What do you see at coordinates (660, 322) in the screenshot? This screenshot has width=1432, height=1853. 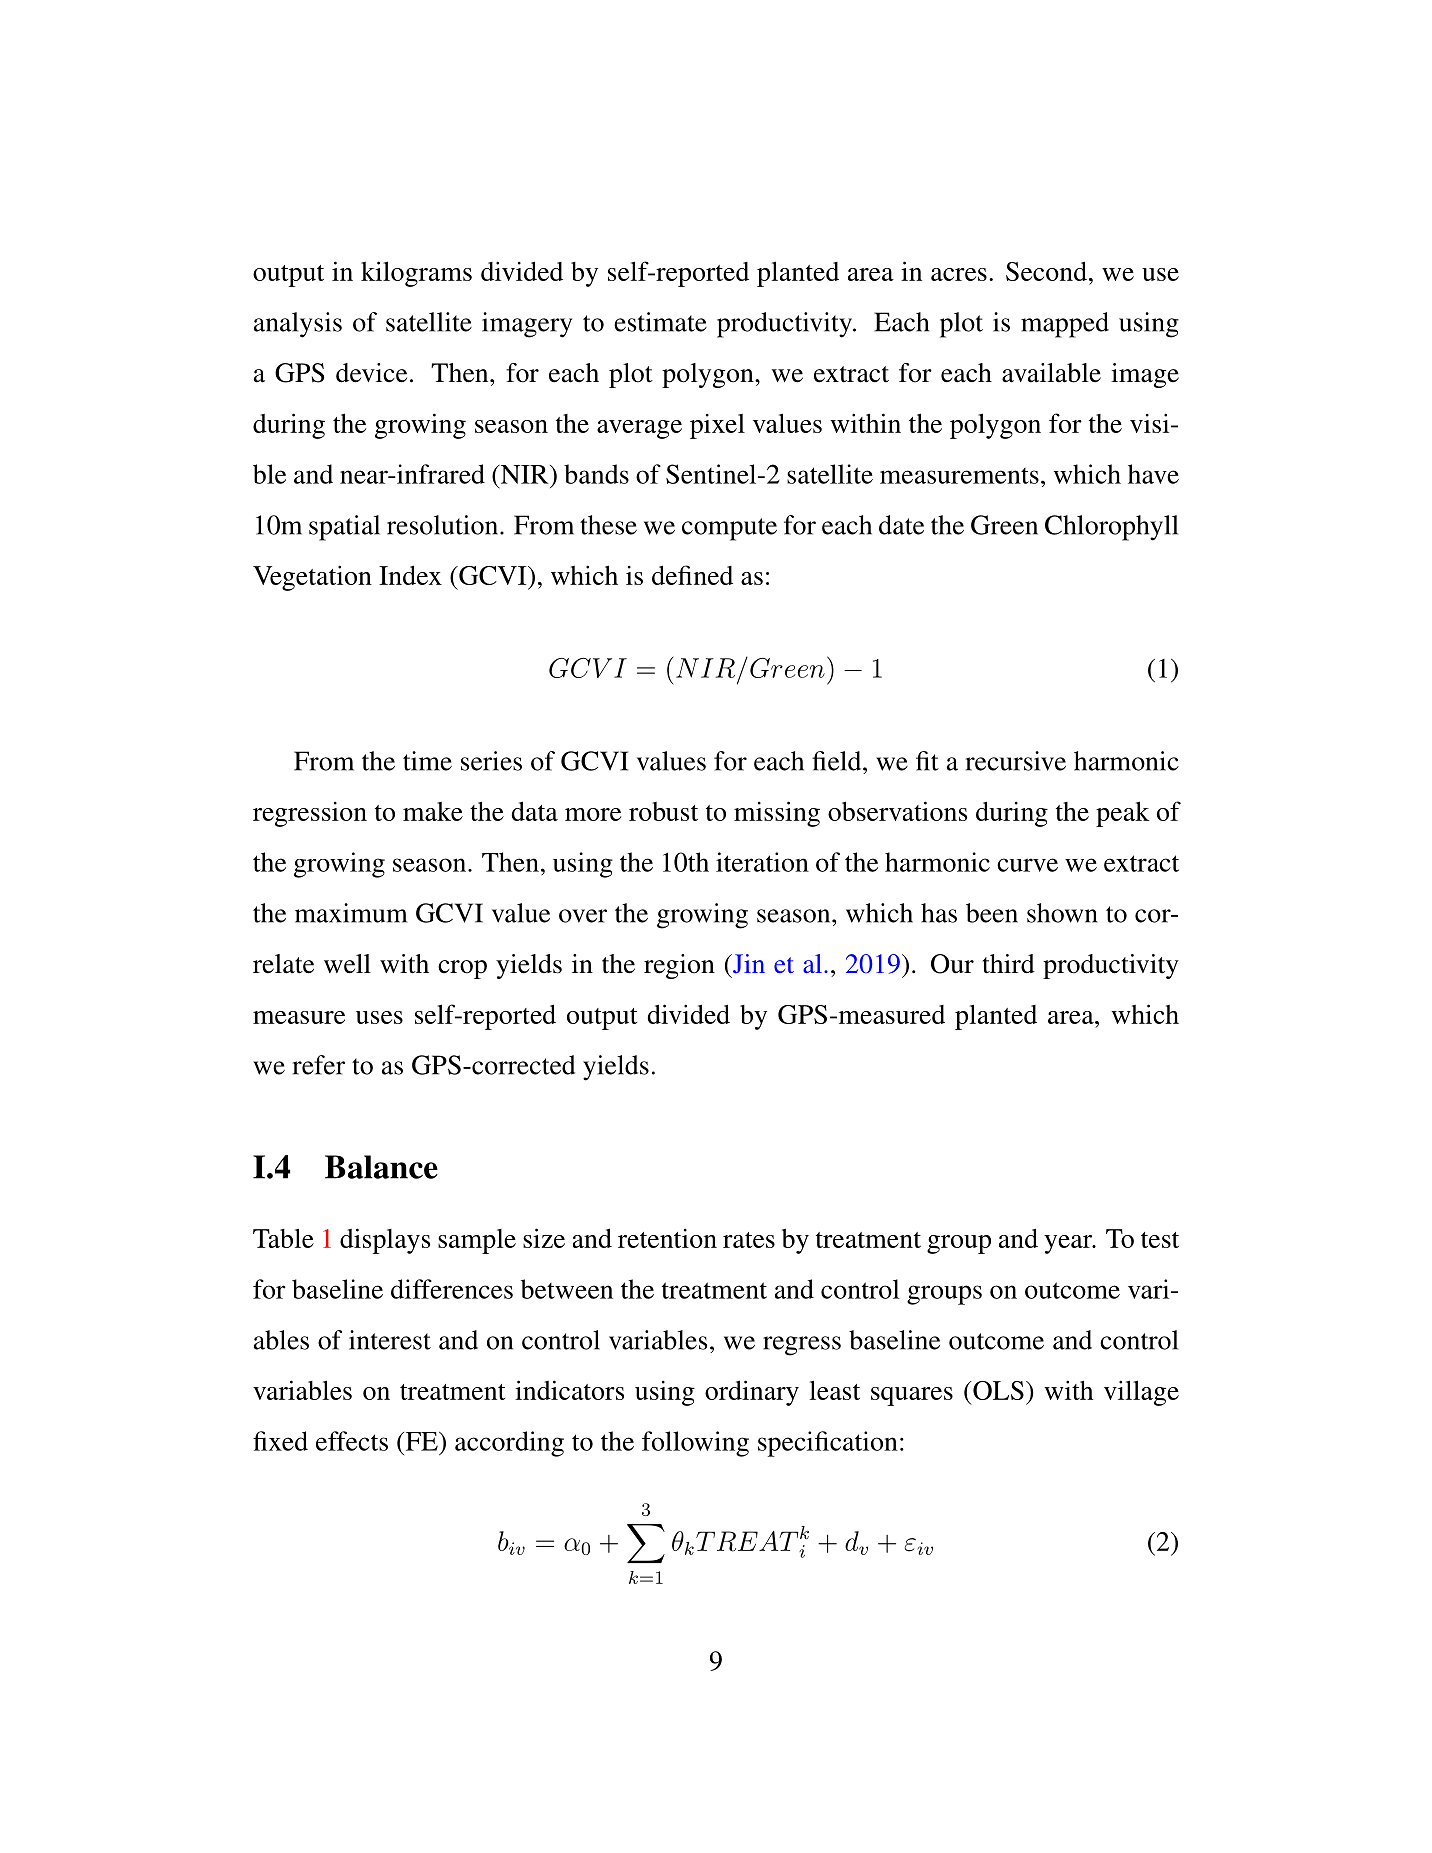 I see `estimate` at bounding box center [660, 322].
